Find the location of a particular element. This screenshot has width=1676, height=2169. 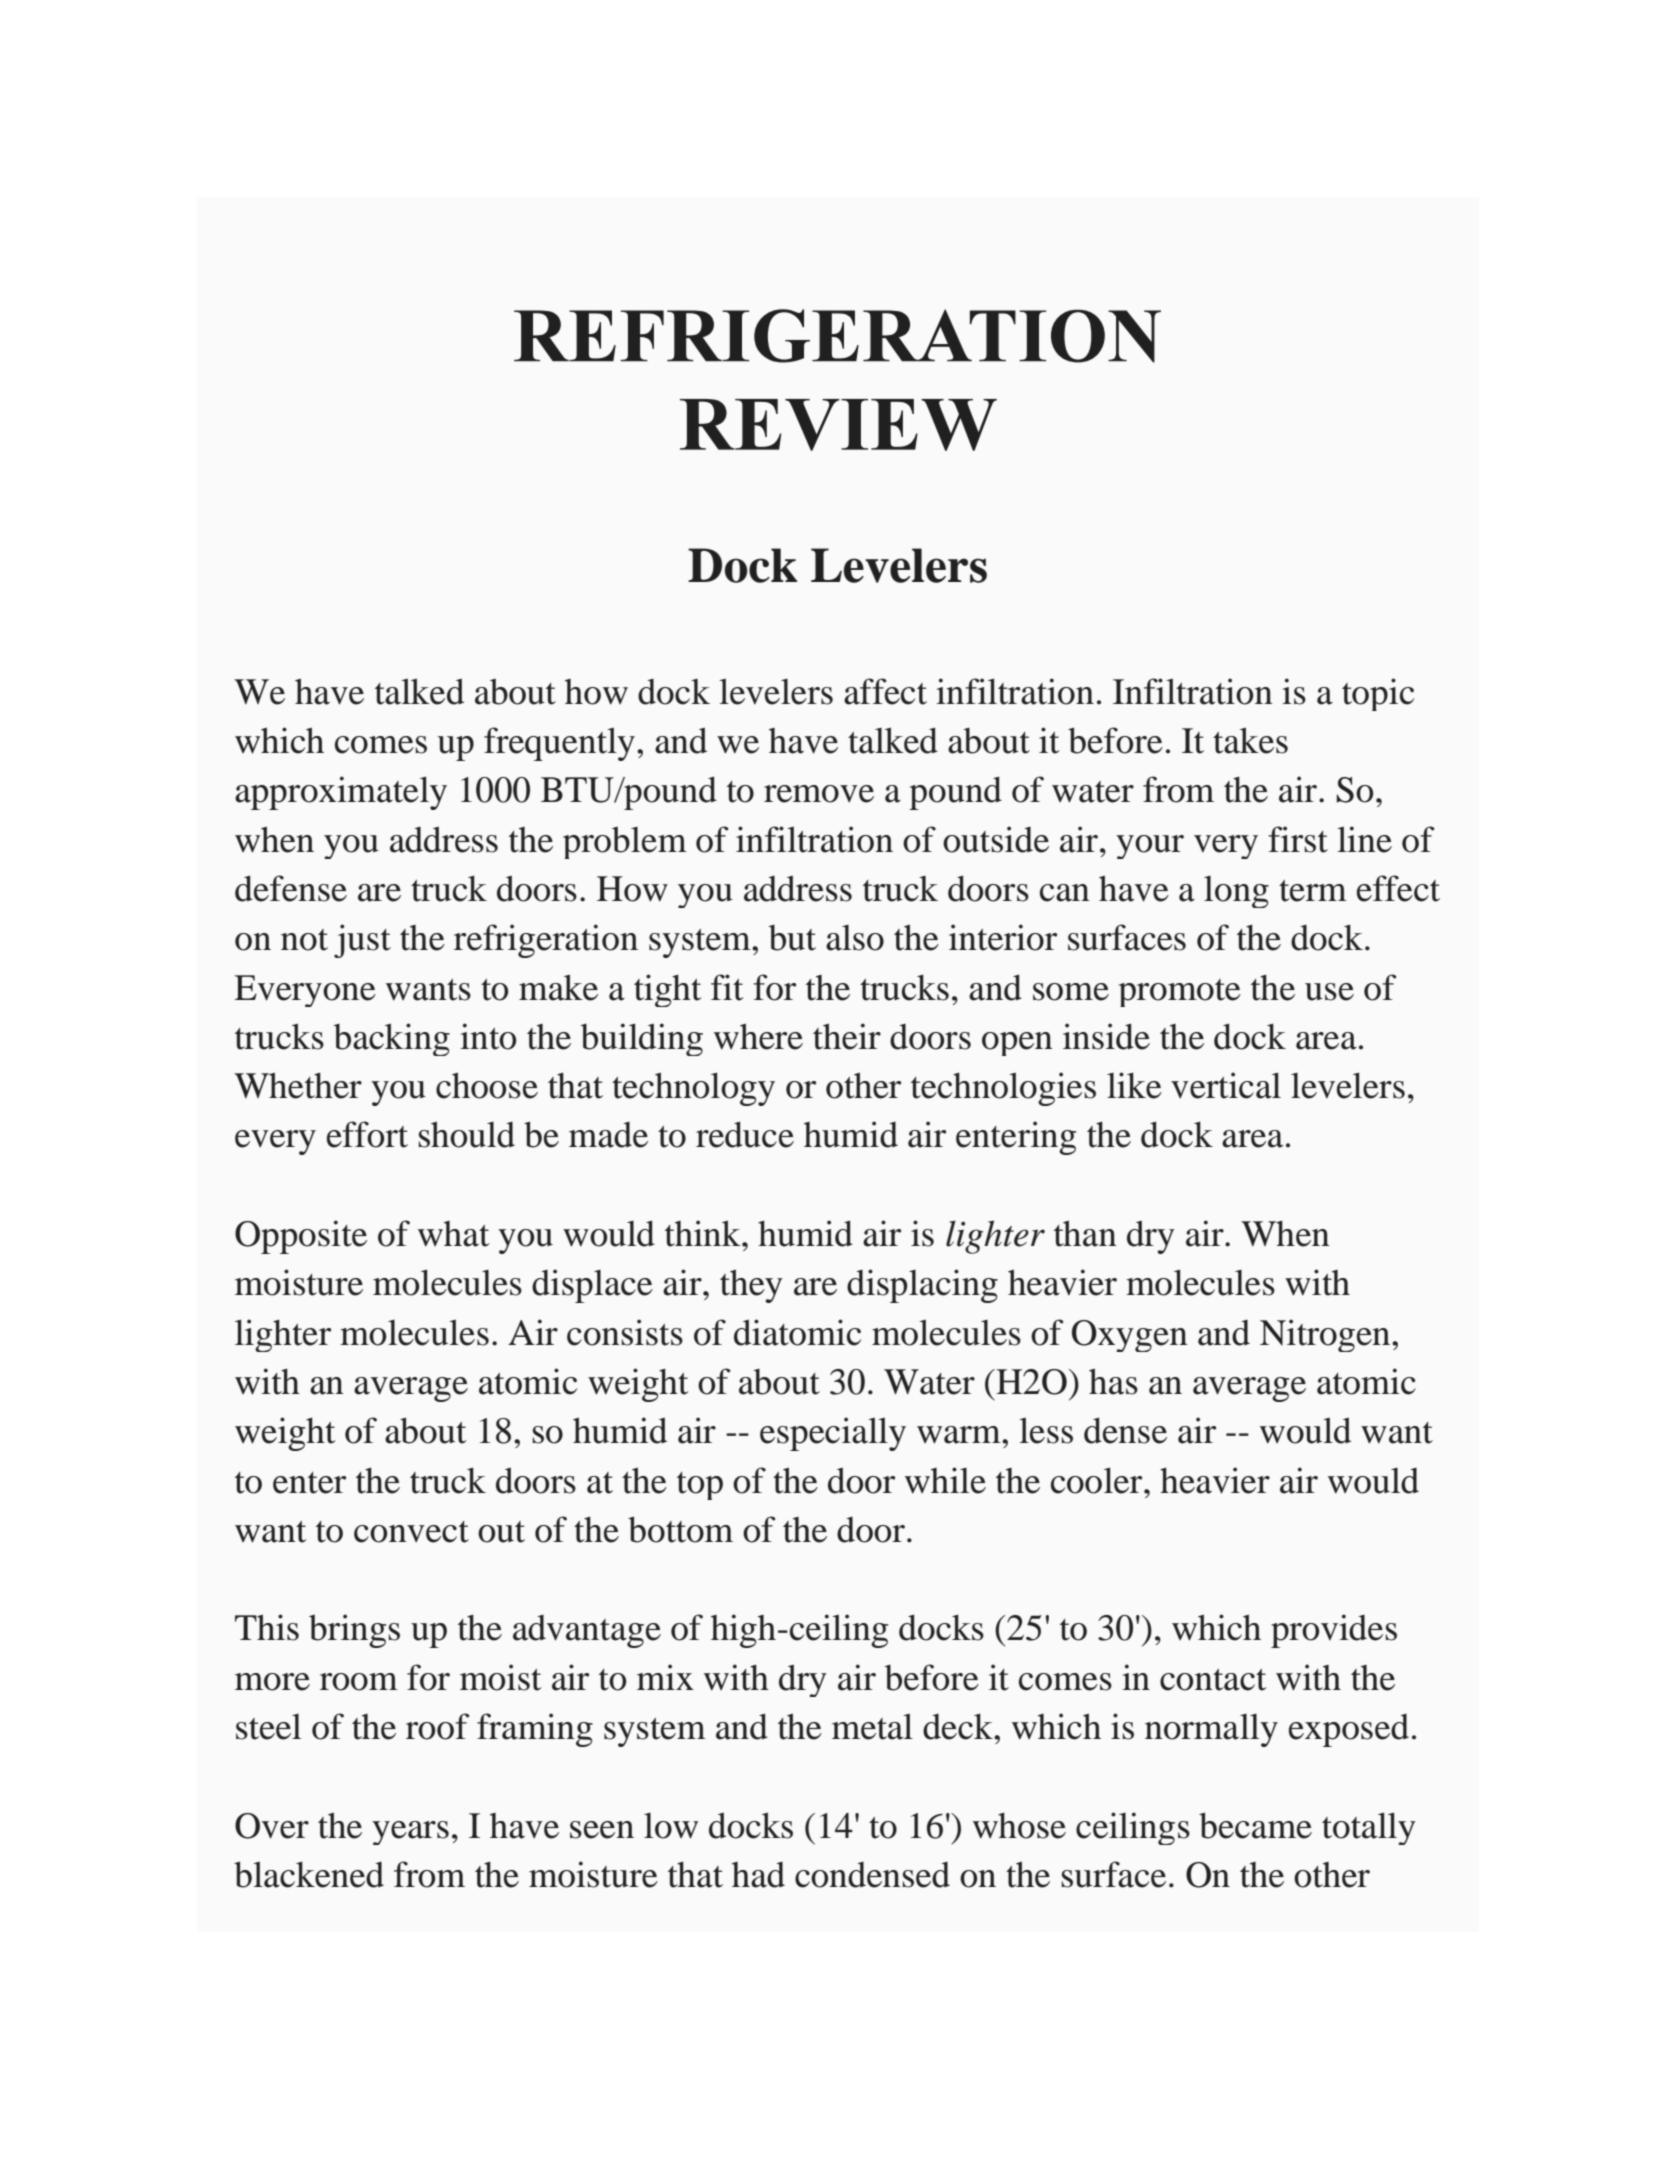

affect is located at coordinates (885, 691).
